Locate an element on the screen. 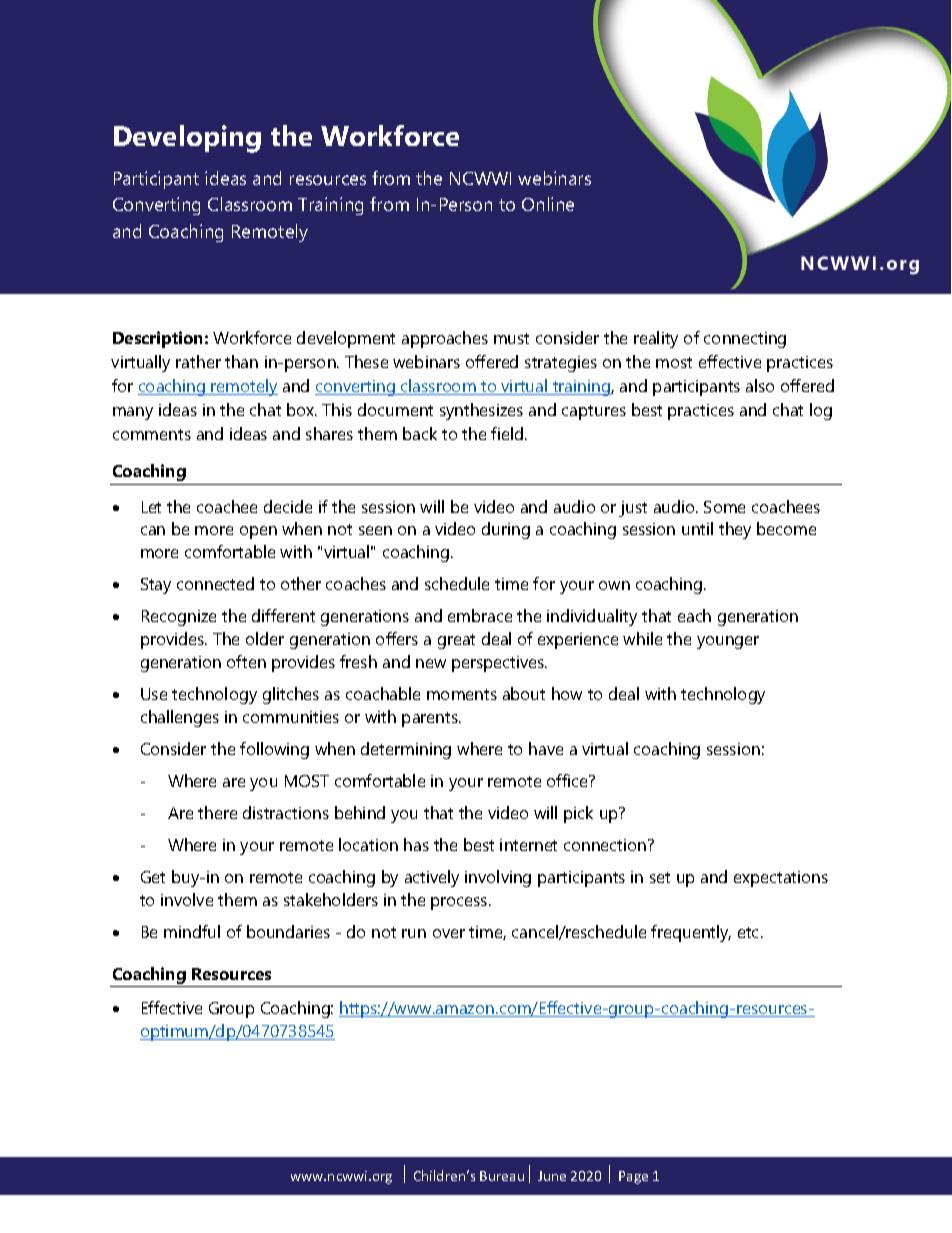 The height and width of the screenshot is (1233, 952). there is located at coordinates (217, 812).
